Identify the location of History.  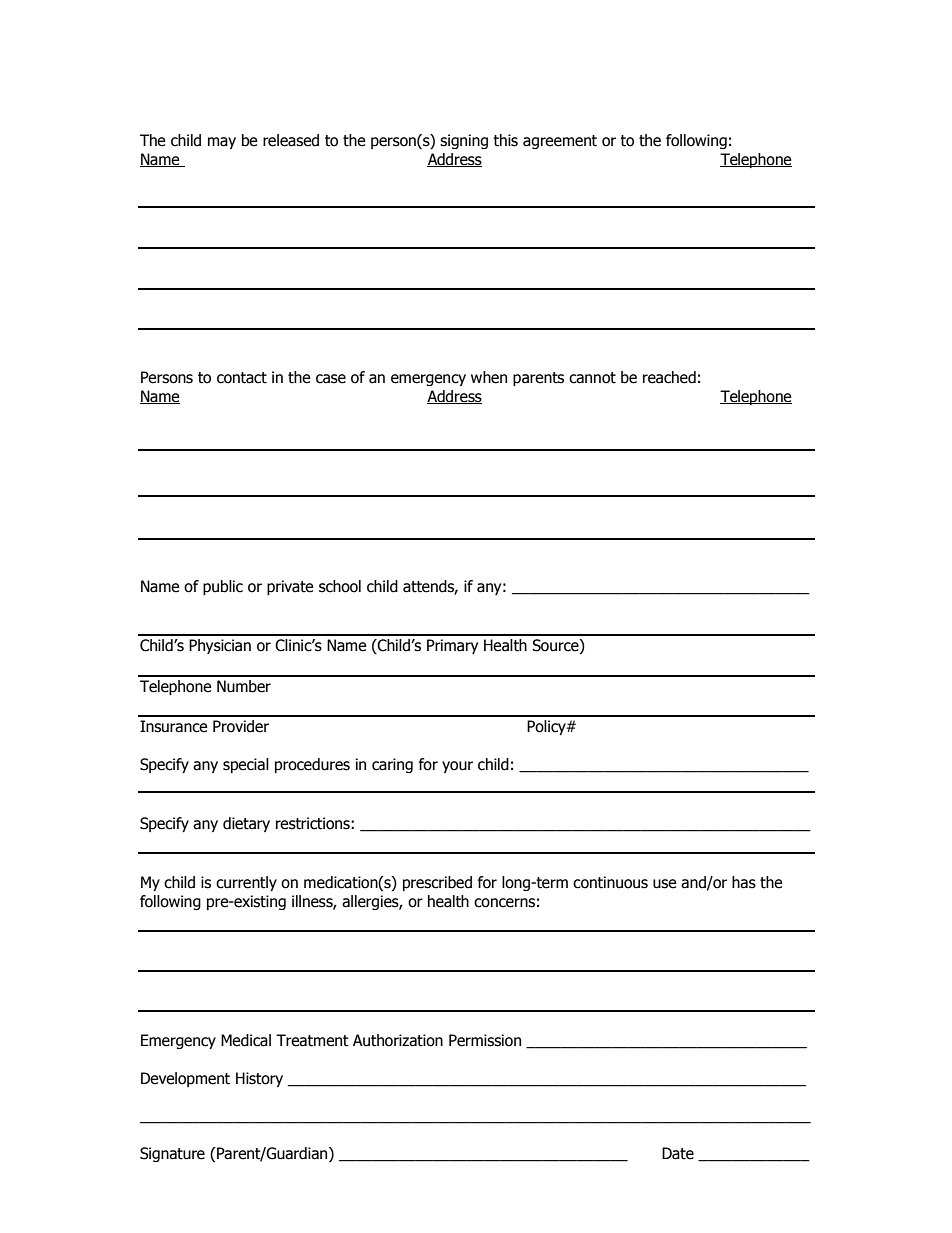
(259, 1079).
